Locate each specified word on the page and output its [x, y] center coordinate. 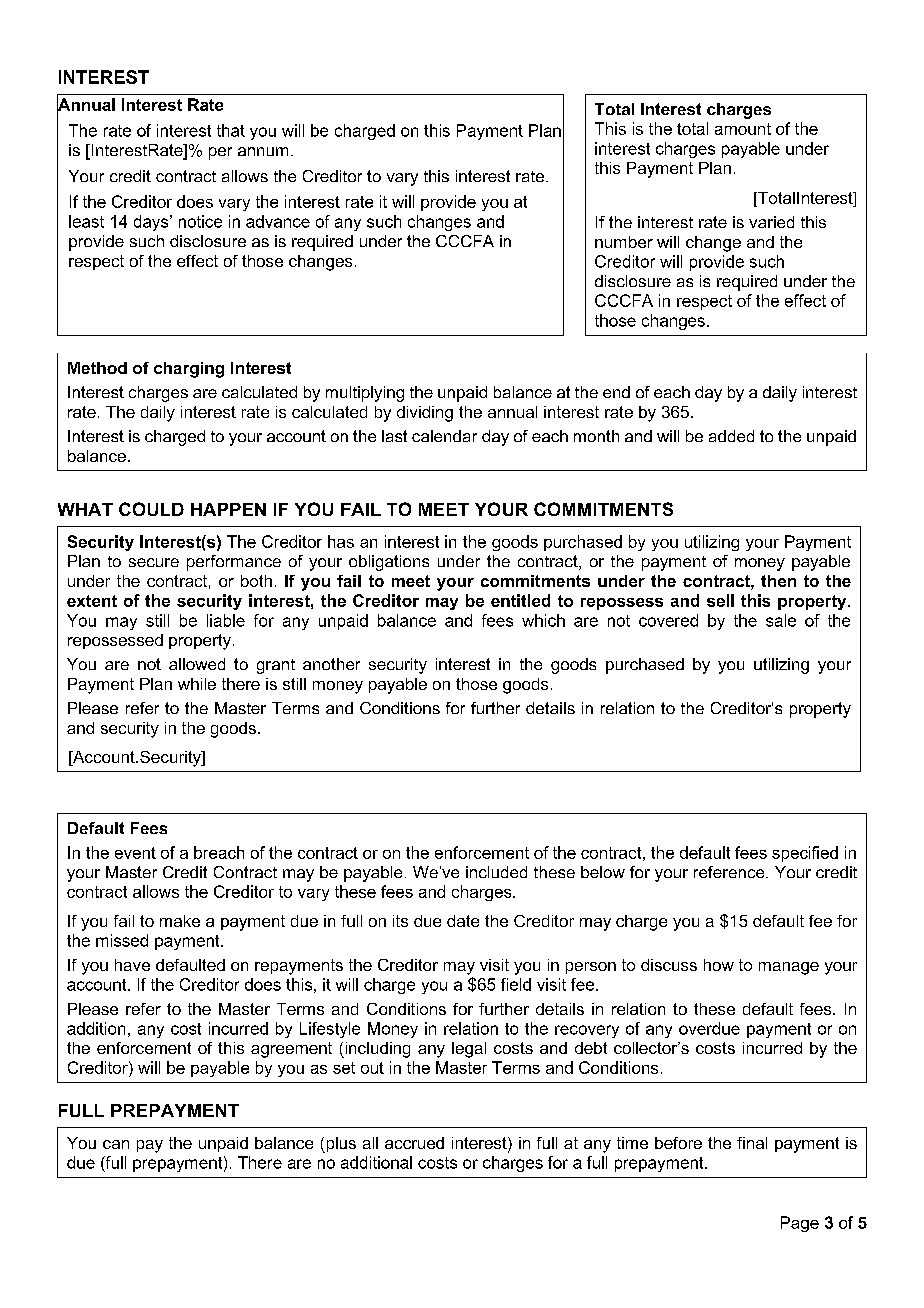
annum [263, 151]
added [731, 436]
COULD [151, 509]
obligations [389, 563]
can [116, 1144]
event [135, 853]
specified [805, 854]
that [231, 130]
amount [743, 129]
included [496, 872]
